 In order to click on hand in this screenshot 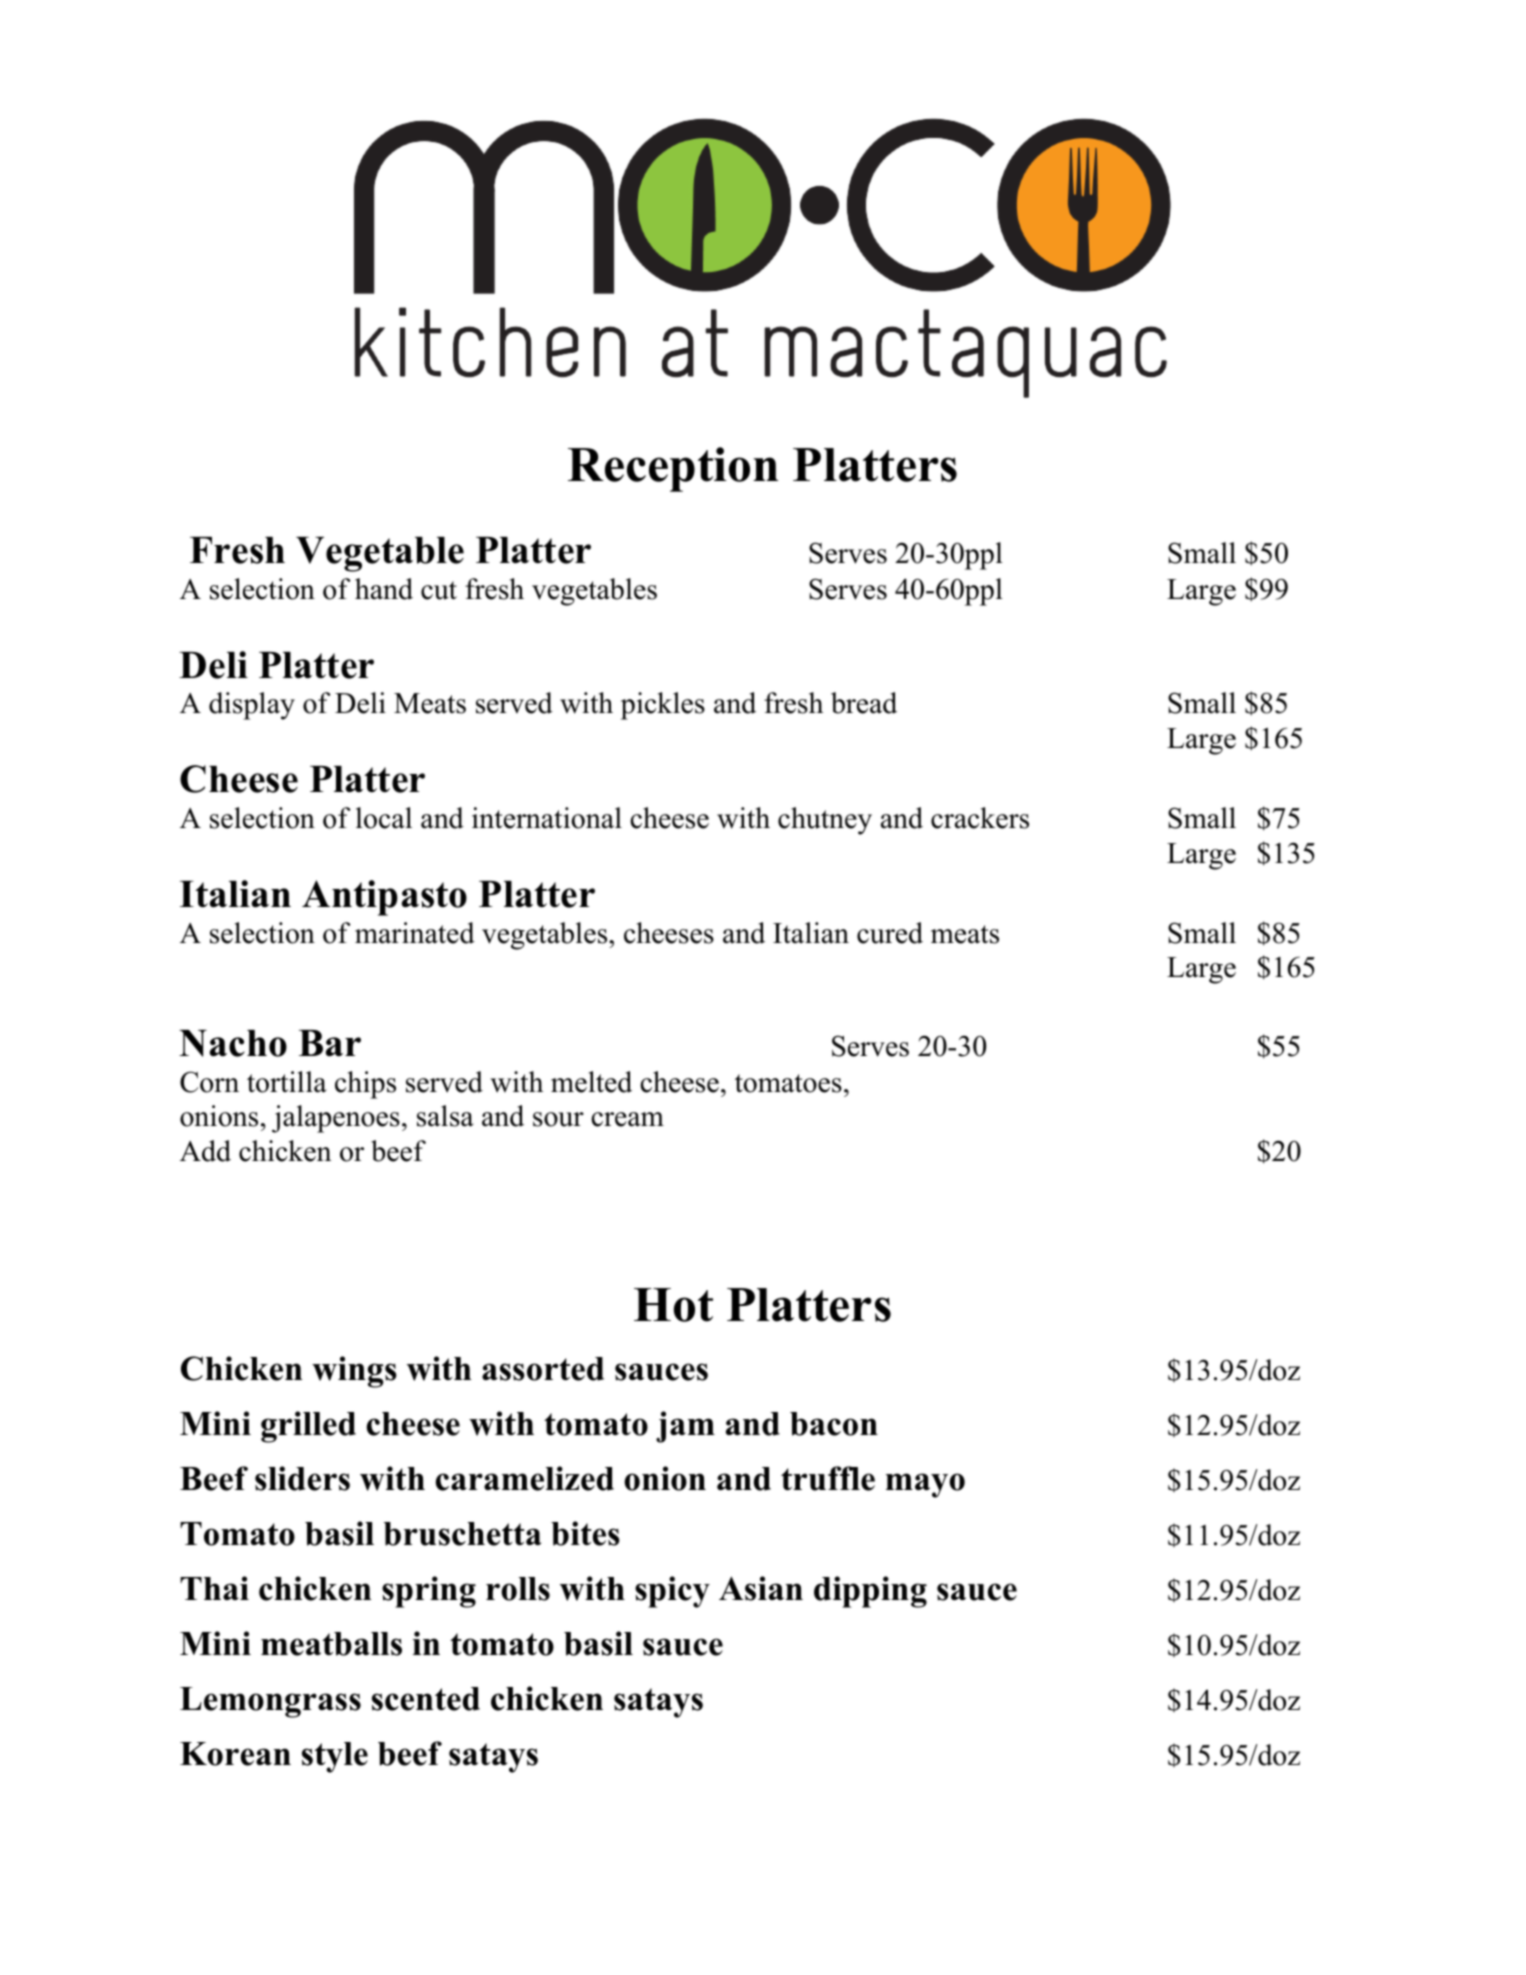, I will do `click(384, 589)`.
